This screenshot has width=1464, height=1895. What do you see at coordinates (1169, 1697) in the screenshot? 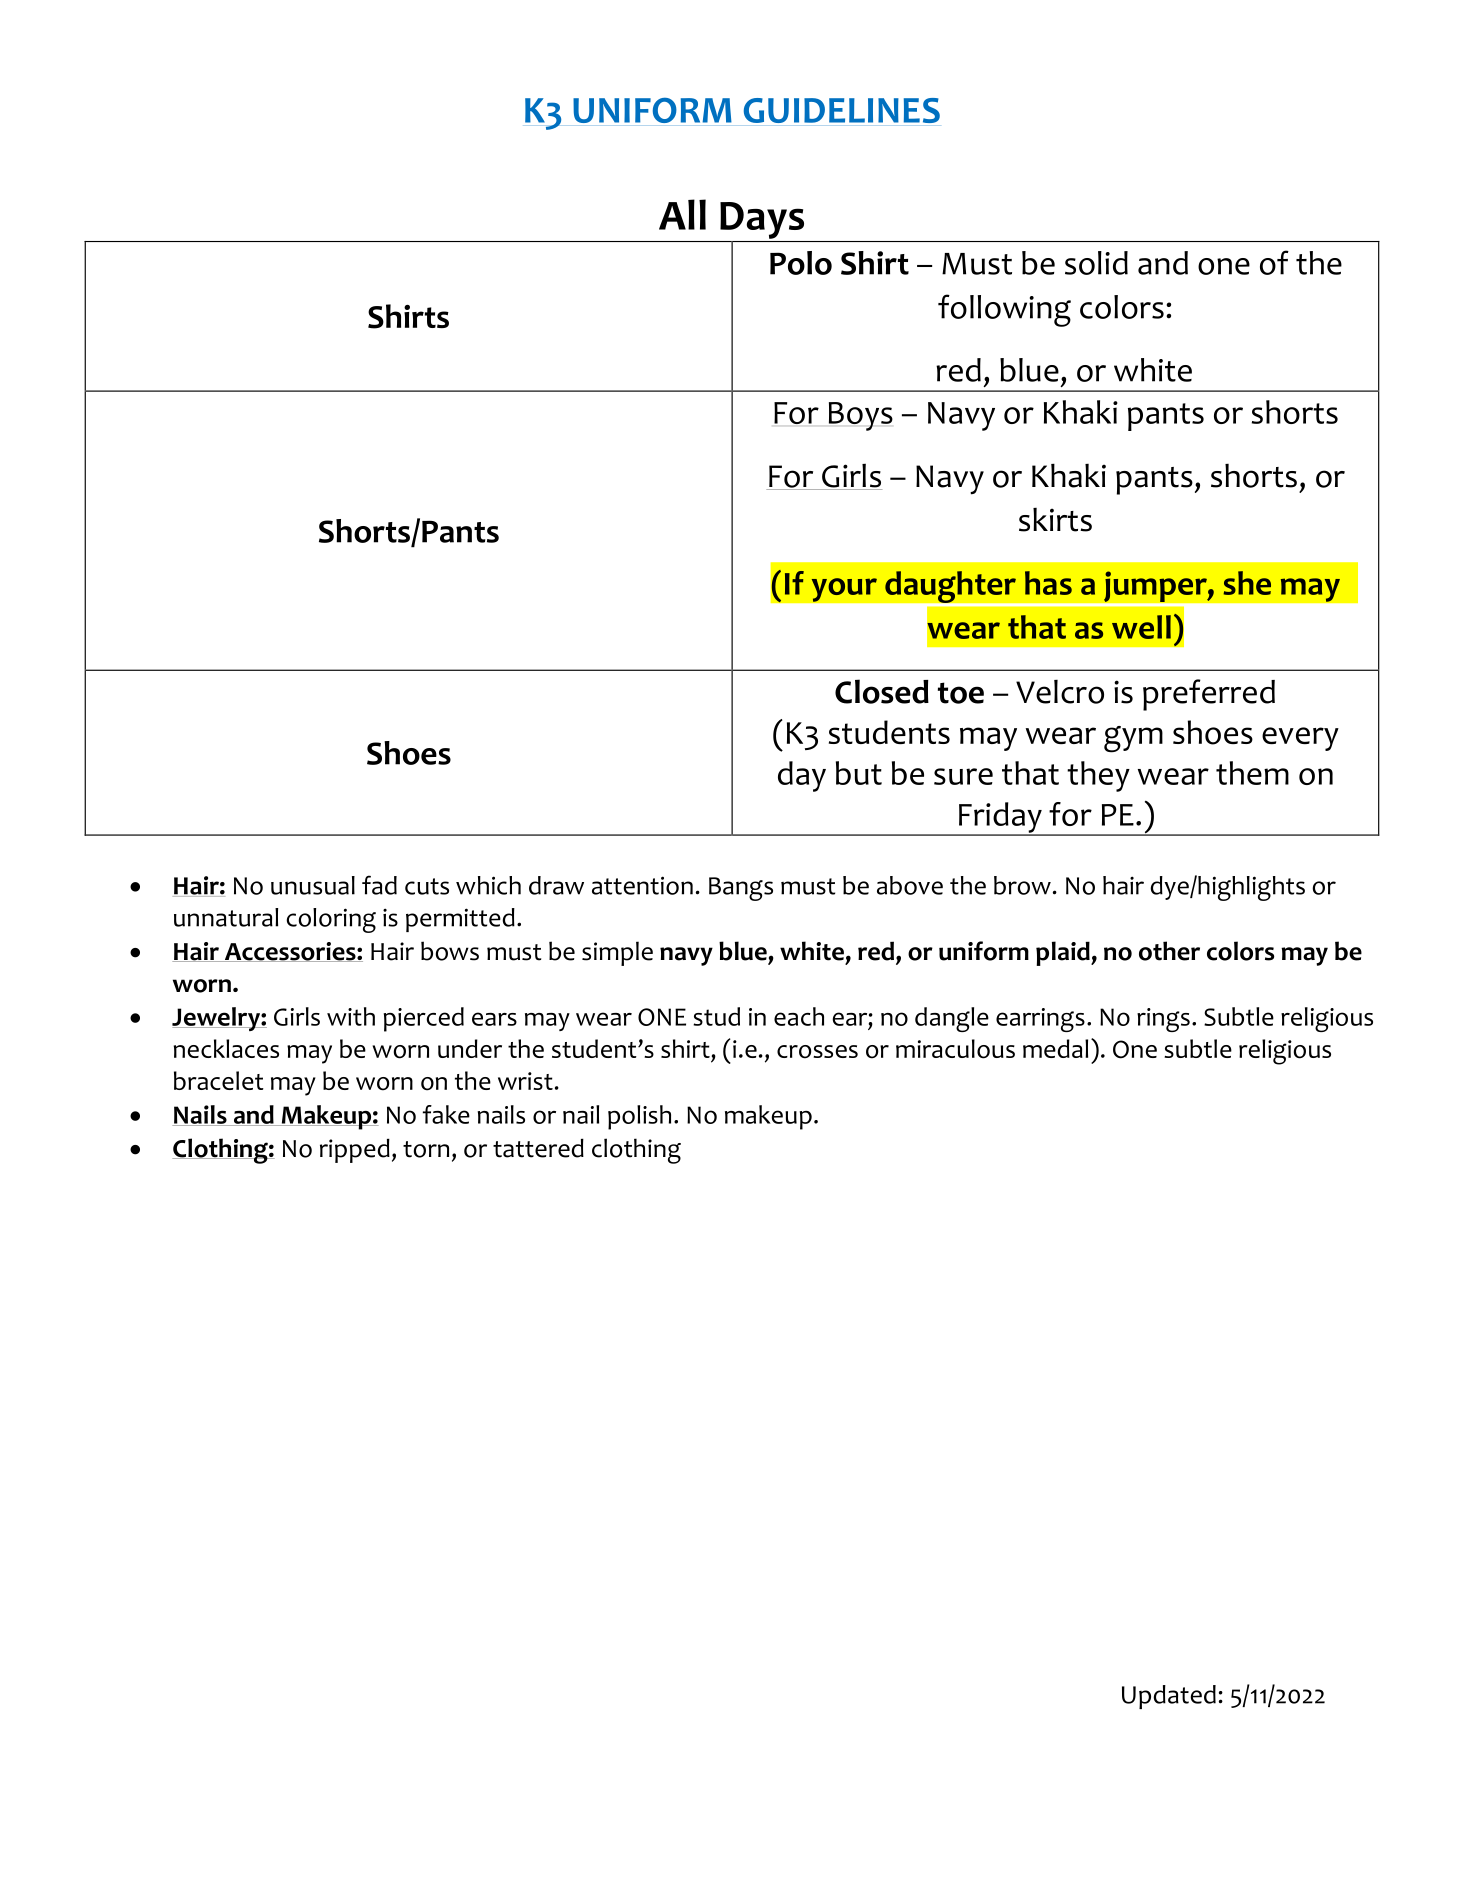
I see `Updated` at bounding box center [1169, 1697].
